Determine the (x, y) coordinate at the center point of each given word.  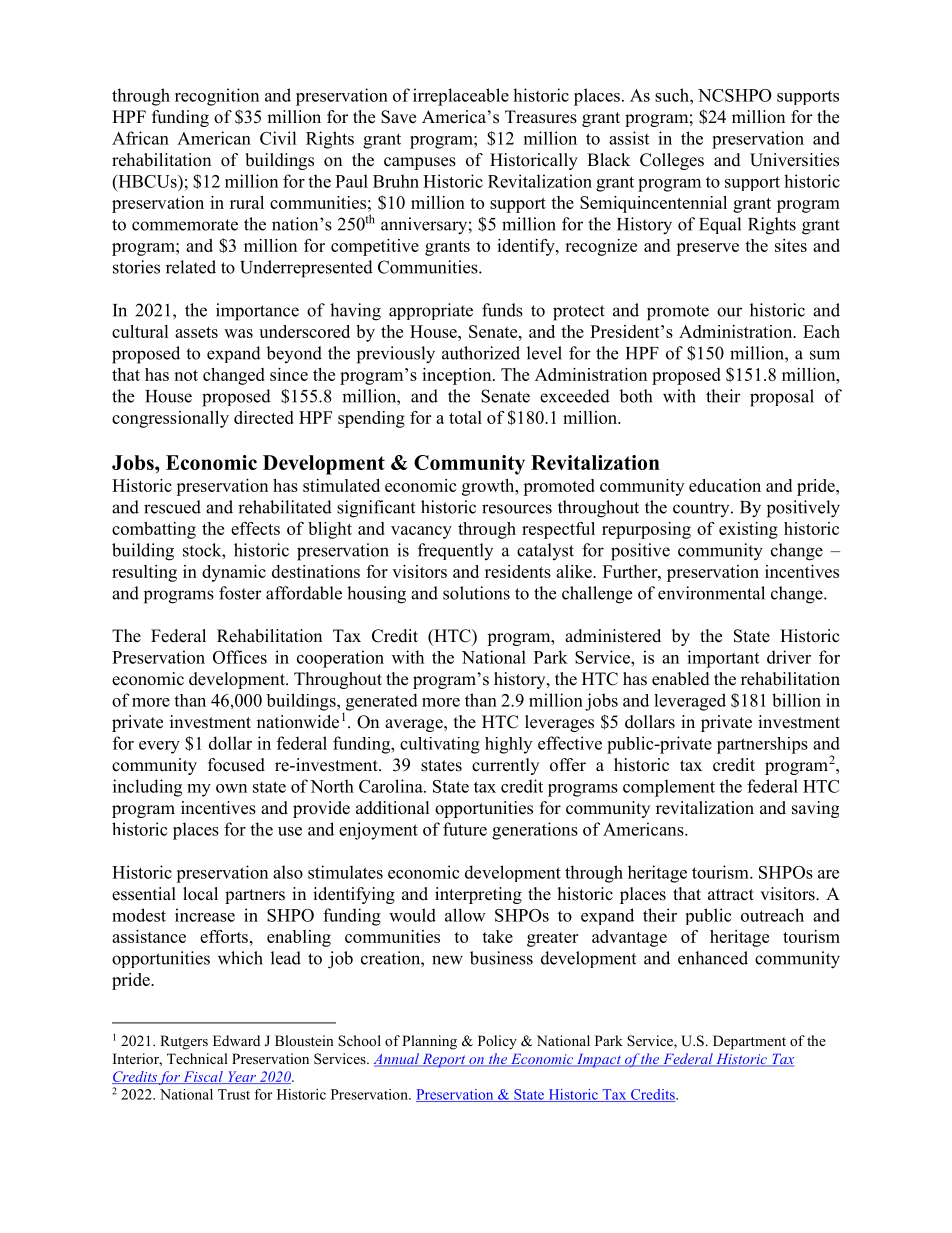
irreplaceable (461, 97)
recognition (217, 97)
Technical (197, 1058)
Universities (794, 160)
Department (749, 1042)
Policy (497, 1042)
